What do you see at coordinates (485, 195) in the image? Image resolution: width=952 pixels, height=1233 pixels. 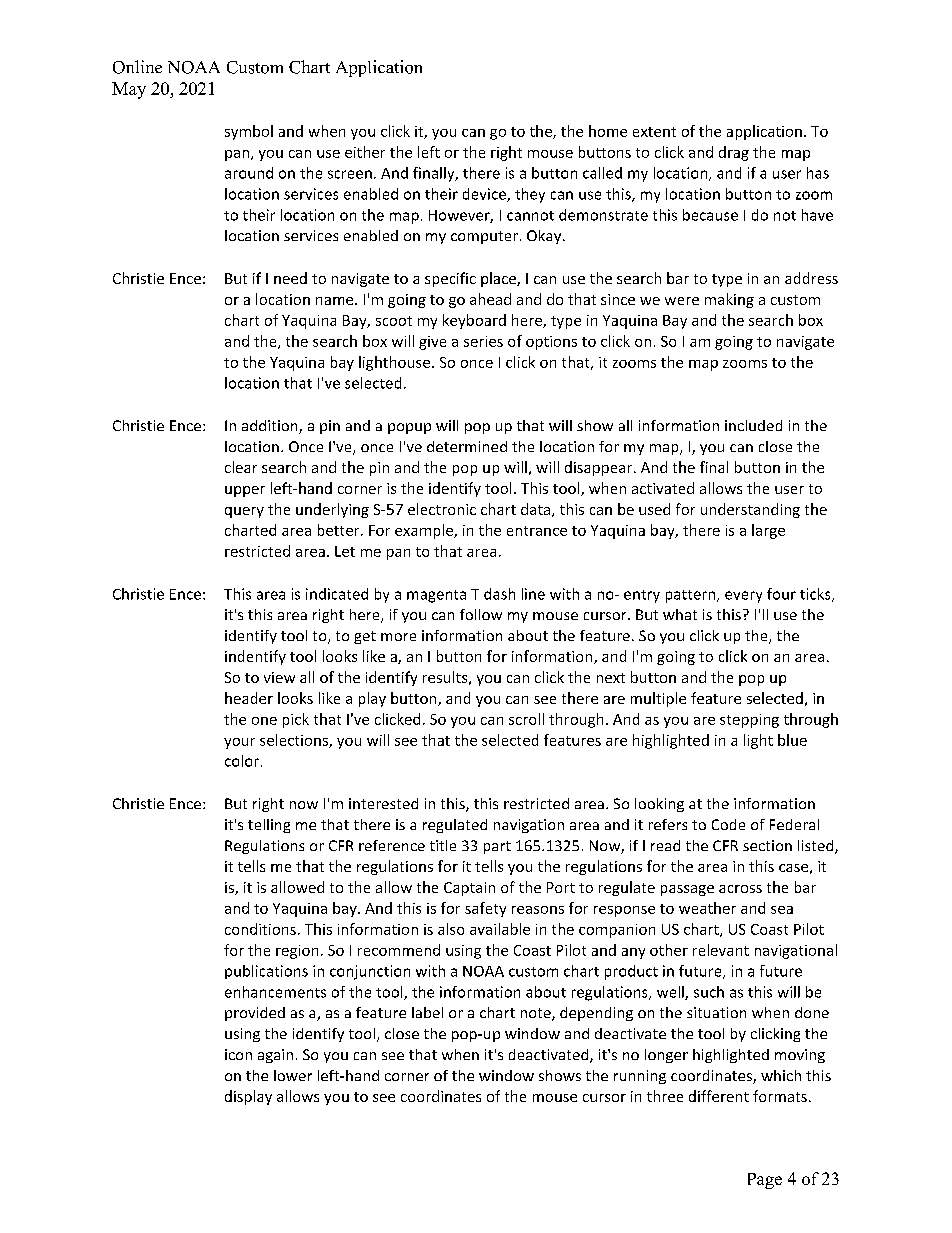 I see `device` at bounding box center [485, 195].
